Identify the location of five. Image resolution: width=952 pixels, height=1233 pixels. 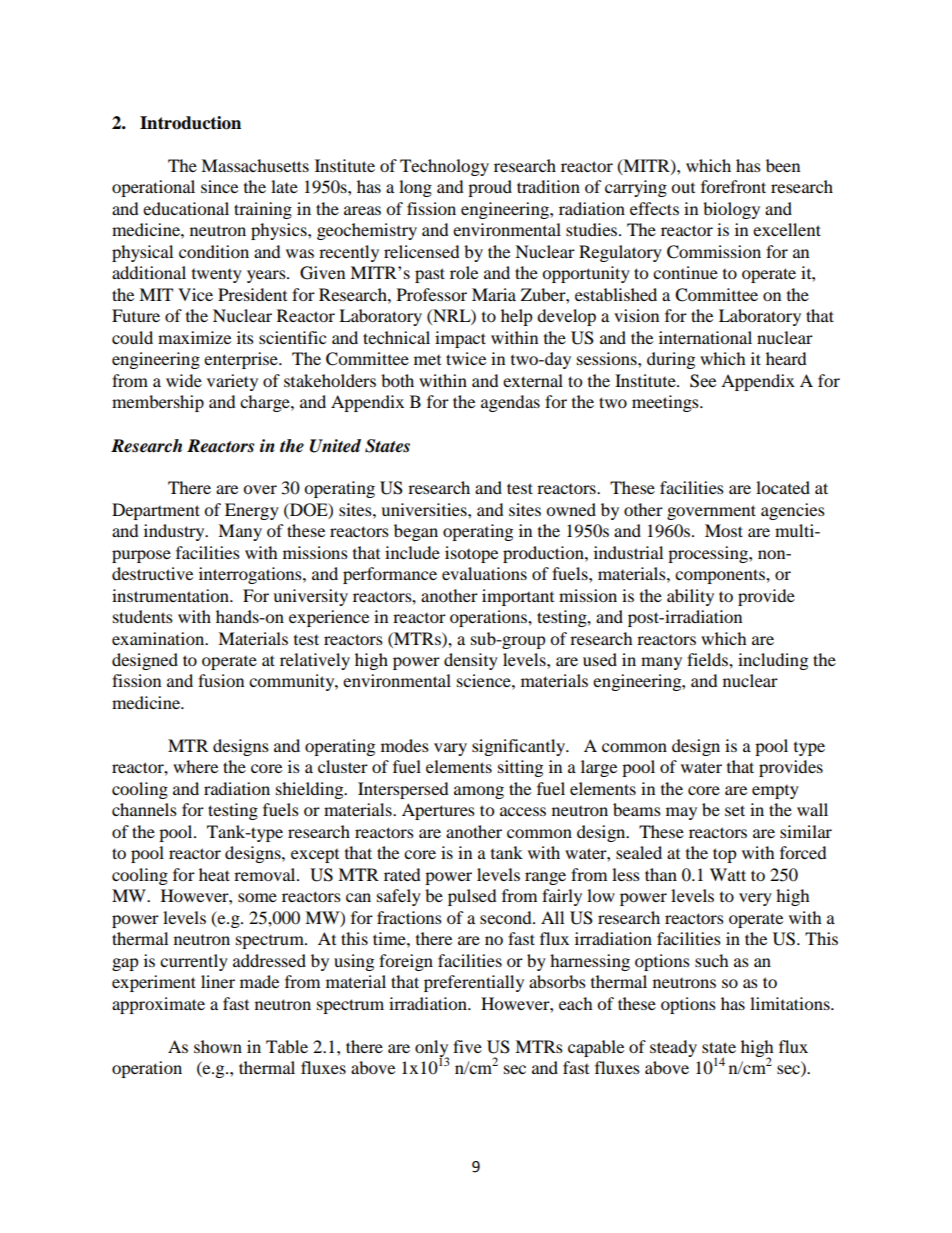
(467, 1046).
